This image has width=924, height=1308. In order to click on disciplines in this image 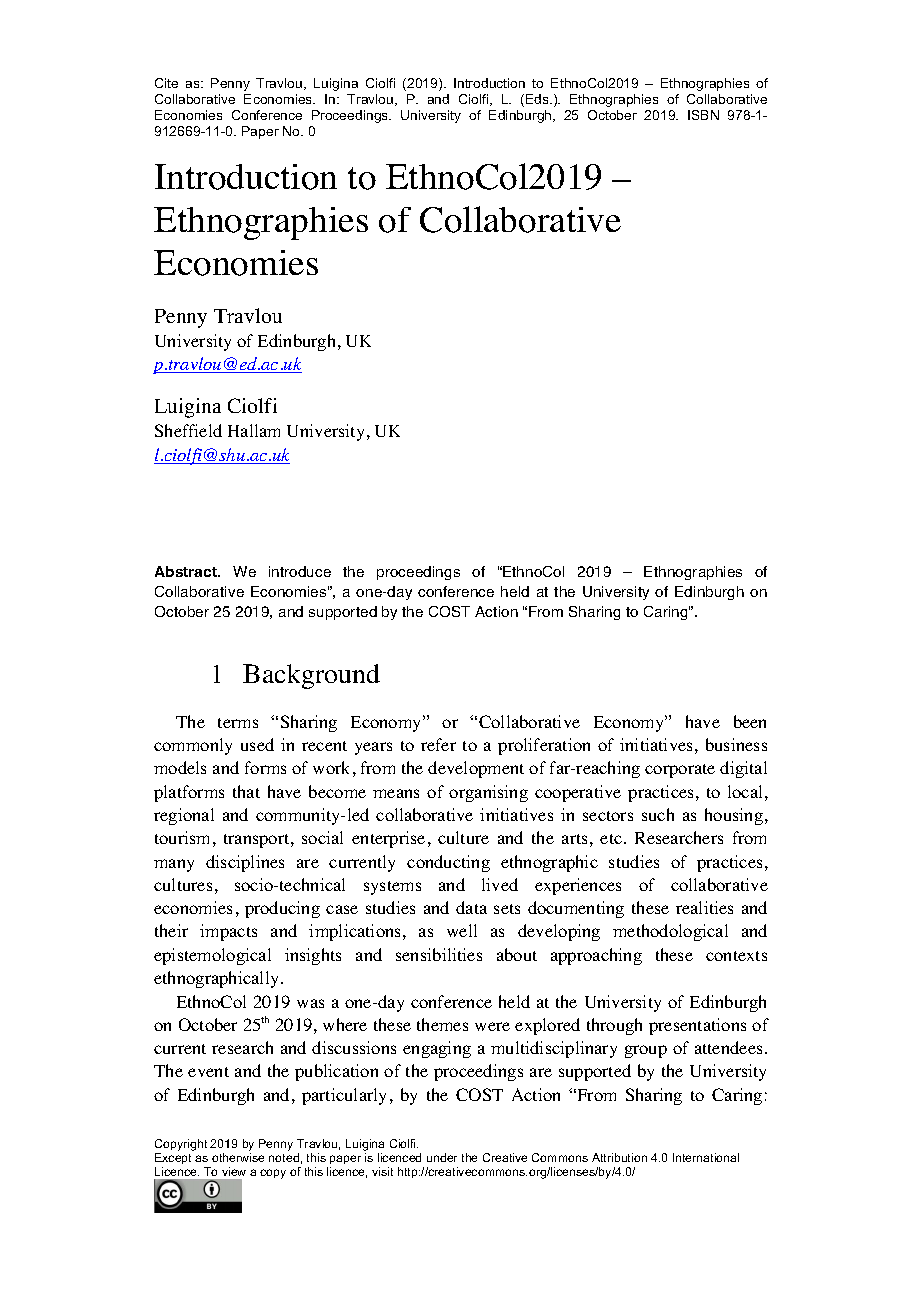, I will do `click(245, 863)`.
